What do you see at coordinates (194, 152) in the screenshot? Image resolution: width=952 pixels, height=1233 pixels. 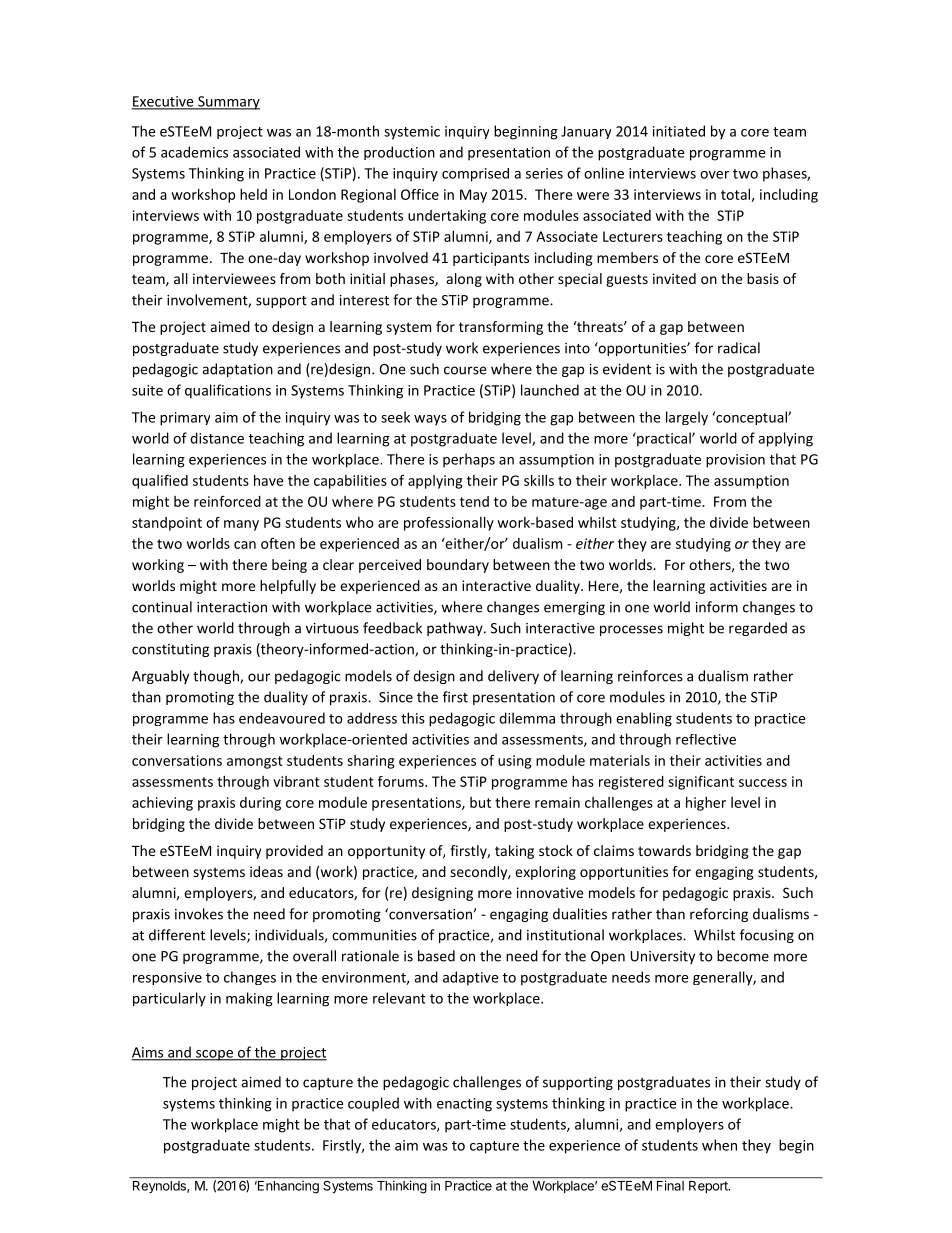 I see `academics` at bounding box center [194, 152].
